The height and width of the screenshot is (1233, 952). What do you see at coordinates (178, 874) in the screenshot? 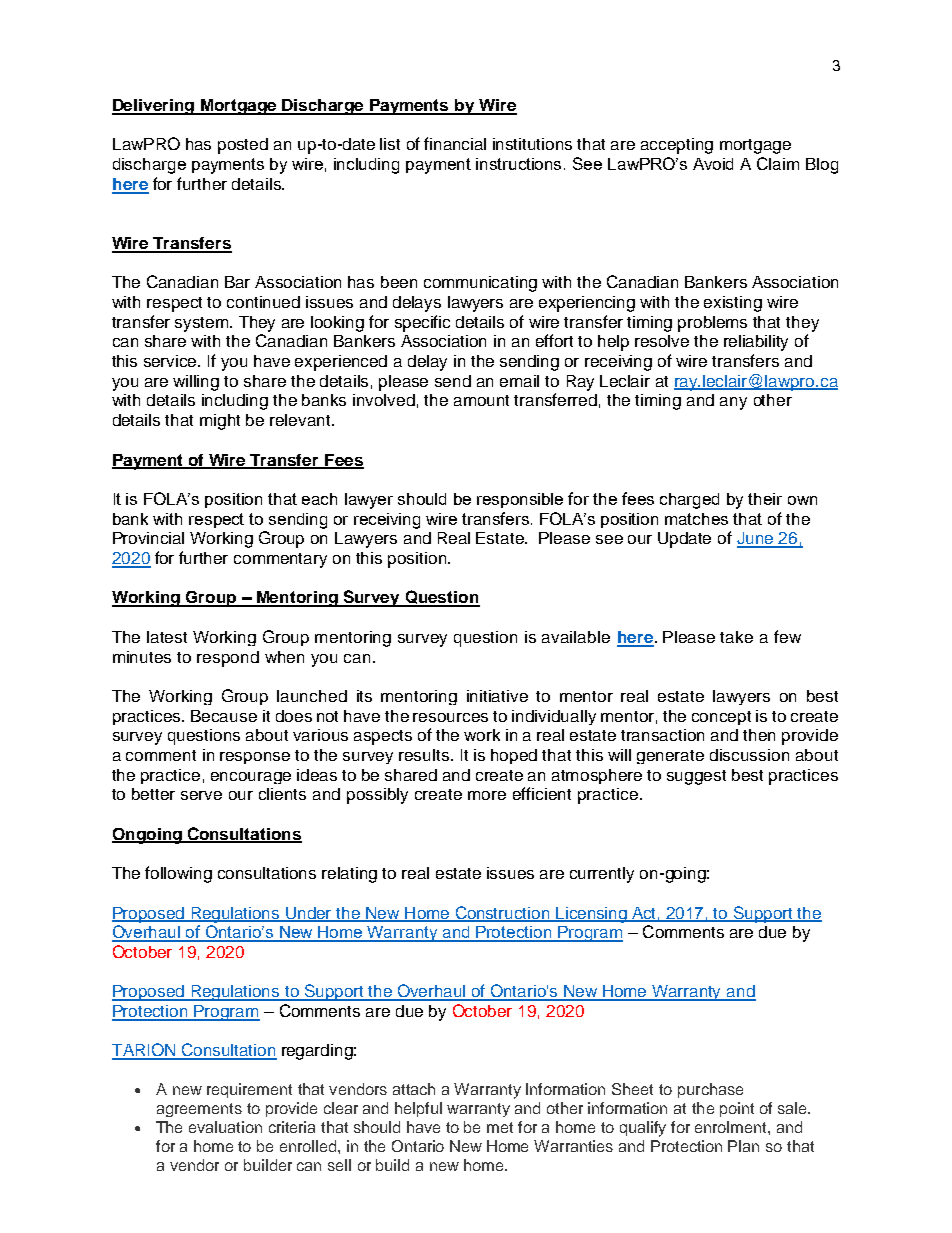
I see `following` at bounding box center [178, 874].
